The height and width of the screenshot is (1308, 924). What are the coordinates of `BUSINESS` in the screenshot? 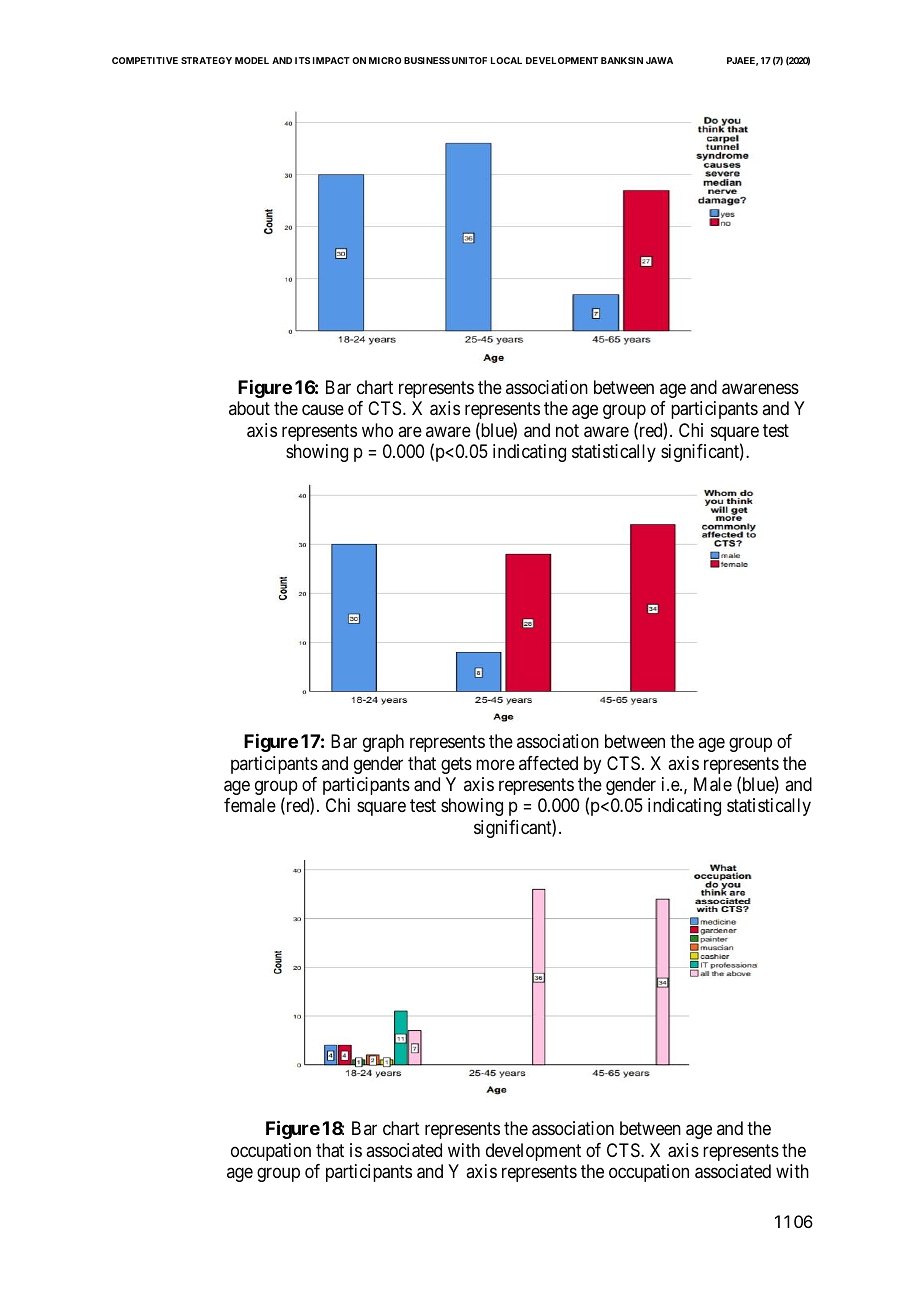 It's located at (427, 60).
